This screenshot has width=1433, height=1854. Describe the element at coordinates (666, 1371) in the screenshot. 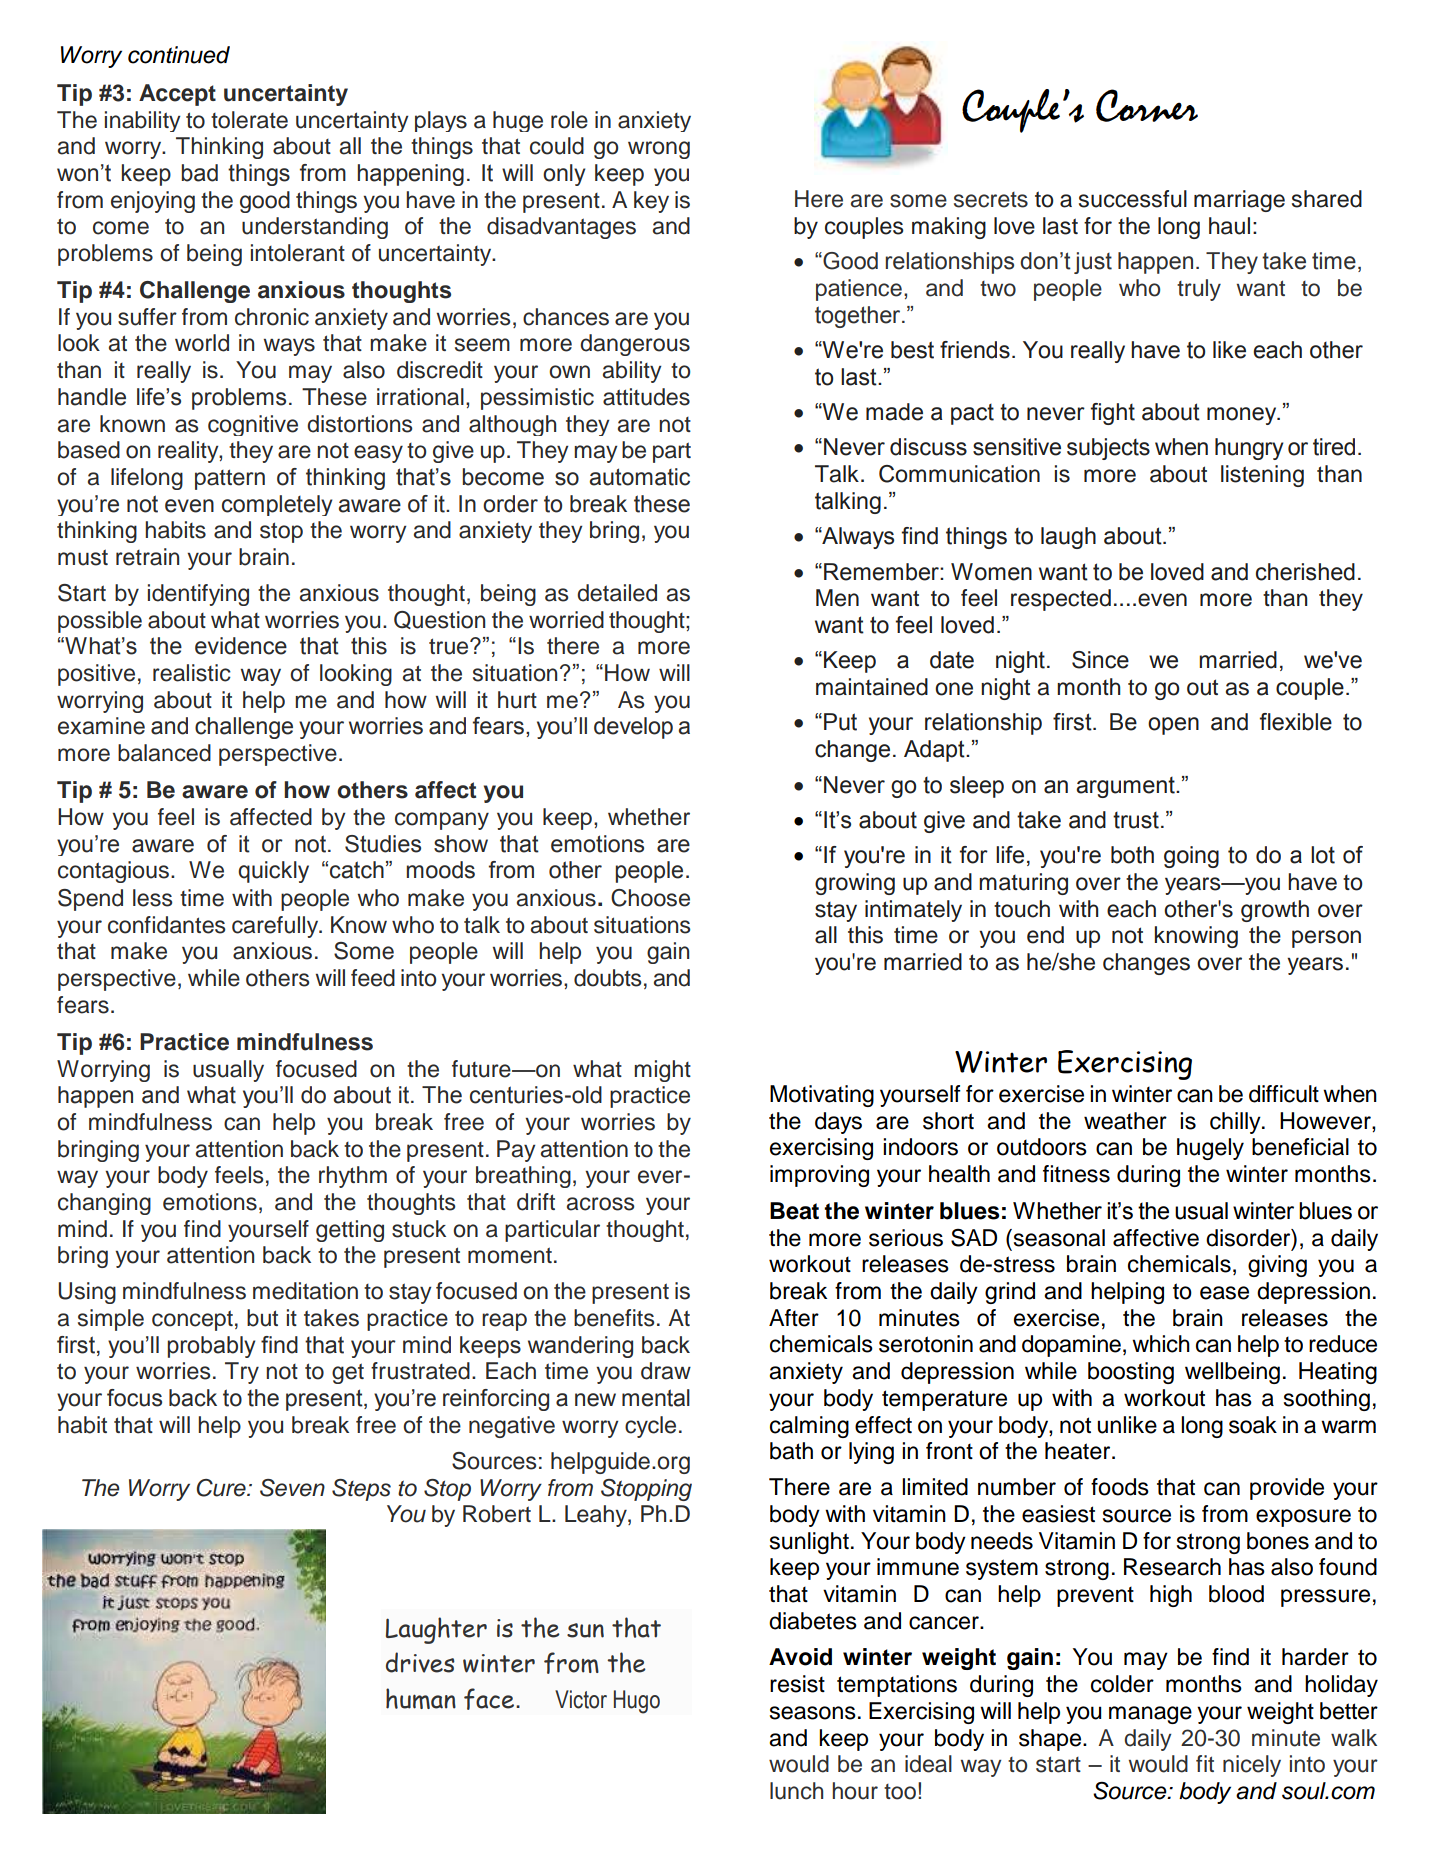

I see `draw` at that location.
